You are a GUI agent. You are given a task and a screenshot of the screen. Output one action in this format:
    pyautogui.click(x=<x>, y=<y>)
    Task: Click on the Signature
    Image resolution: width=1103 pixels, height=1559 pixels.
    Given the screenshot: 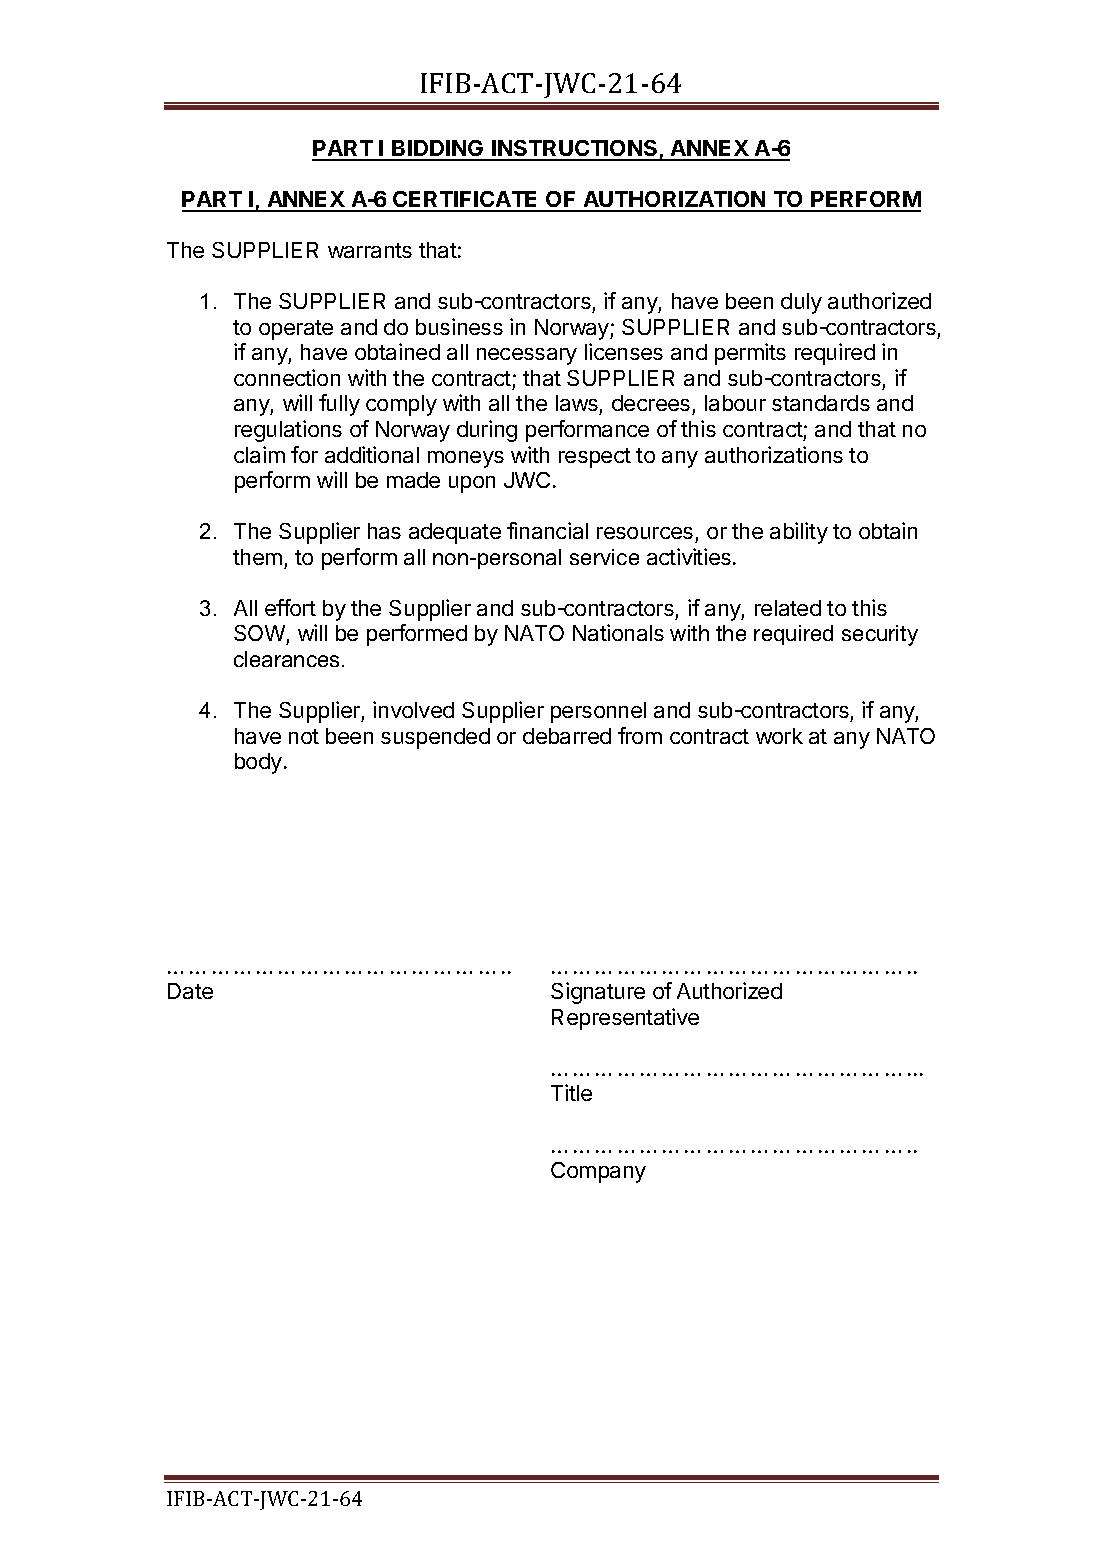 What is the action you would take?
    pyautogui.click(x=598, y=993)
